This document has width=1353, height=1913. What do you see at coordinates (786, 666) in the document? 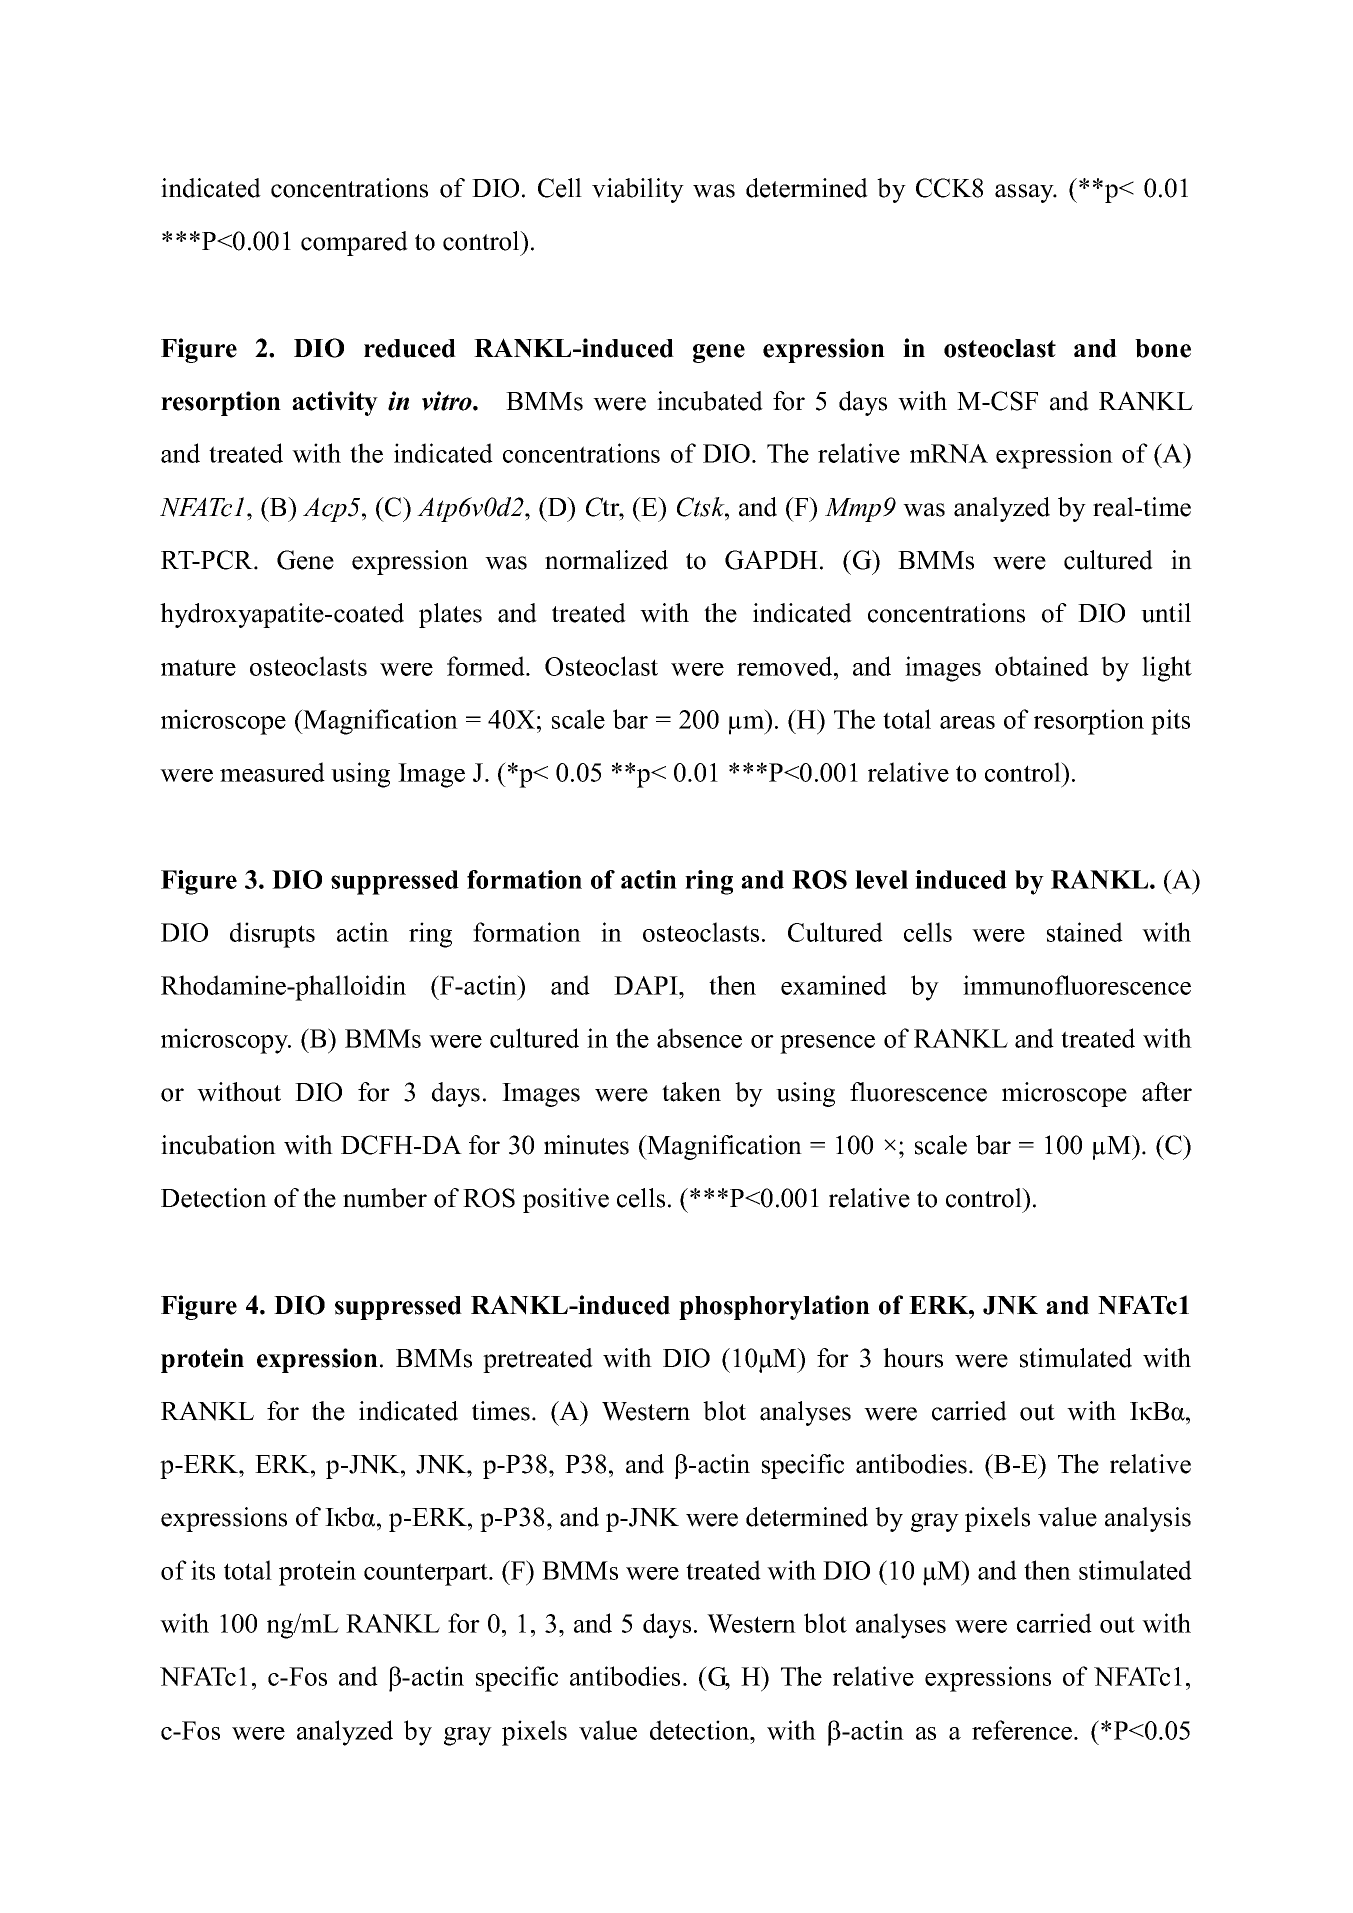
I see `removed` at bounding box center [786, 666].
